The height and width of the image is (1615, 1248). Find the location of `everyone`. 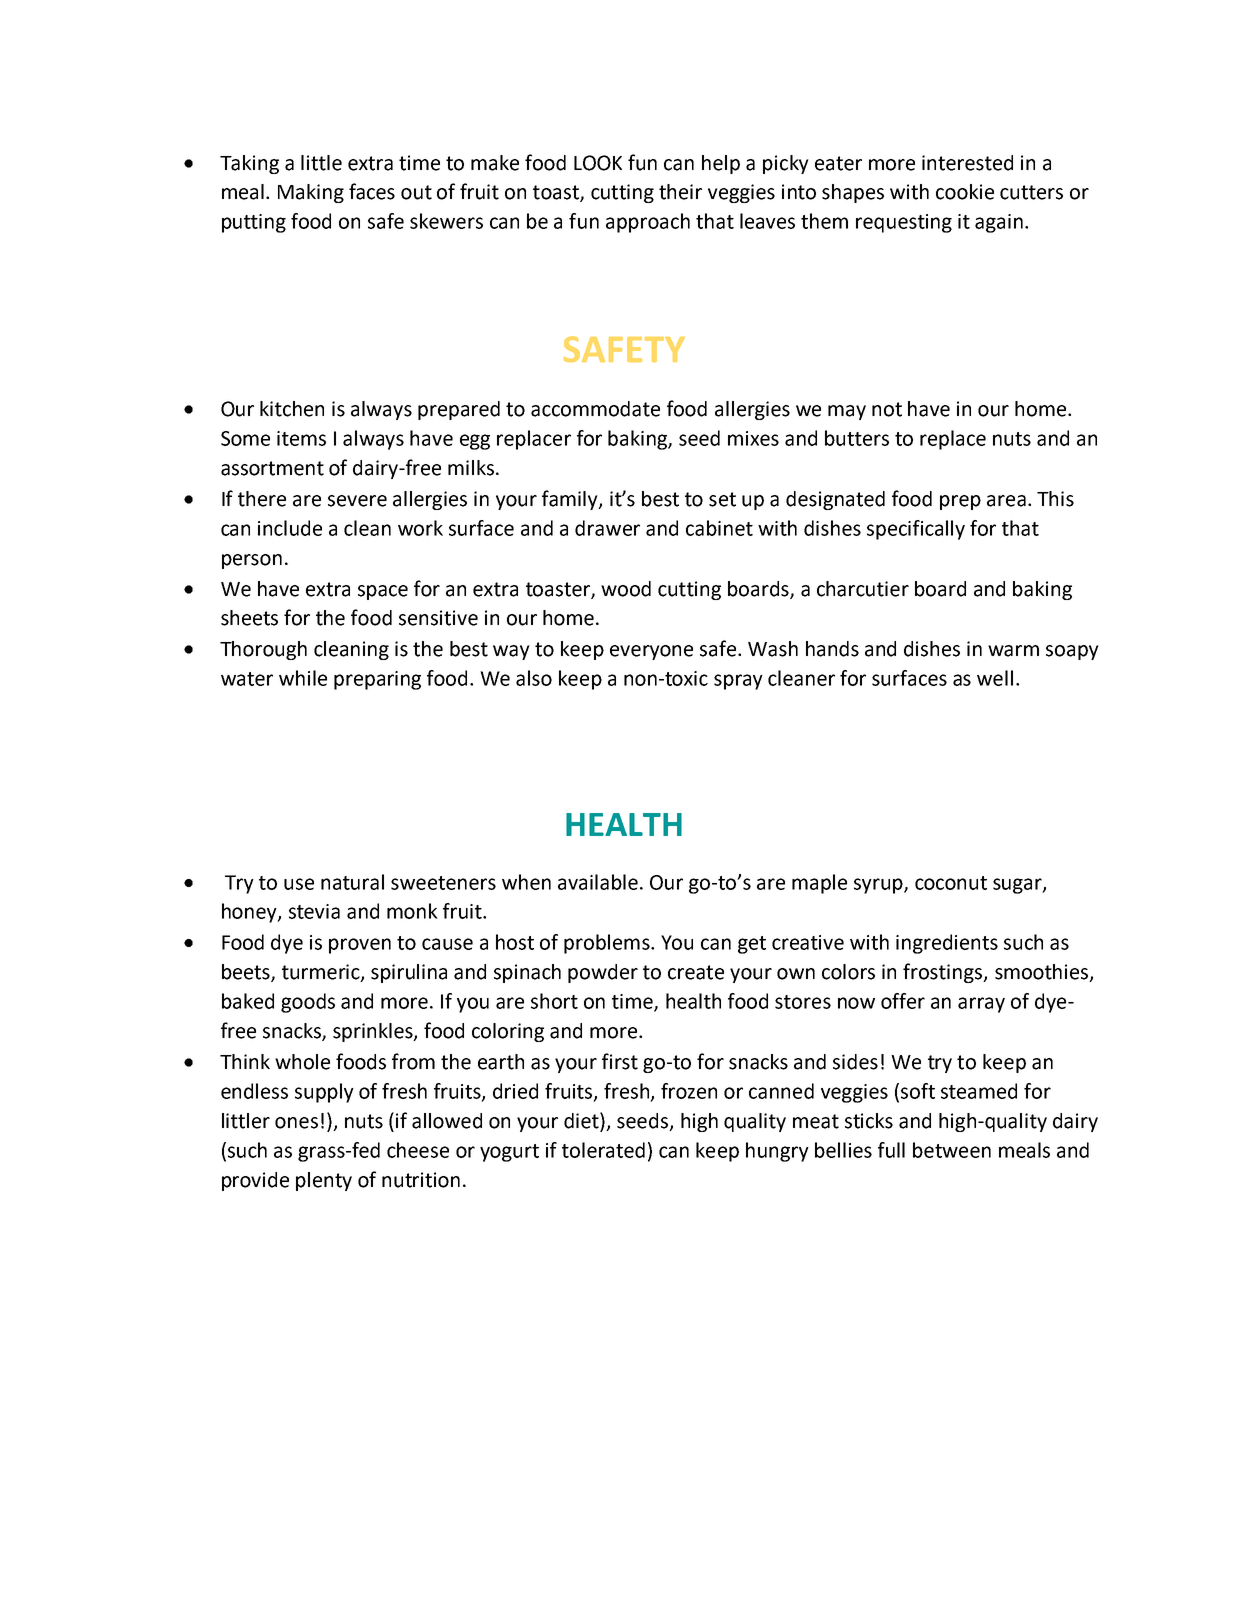

everyone is located at coordinates (651, 652).
